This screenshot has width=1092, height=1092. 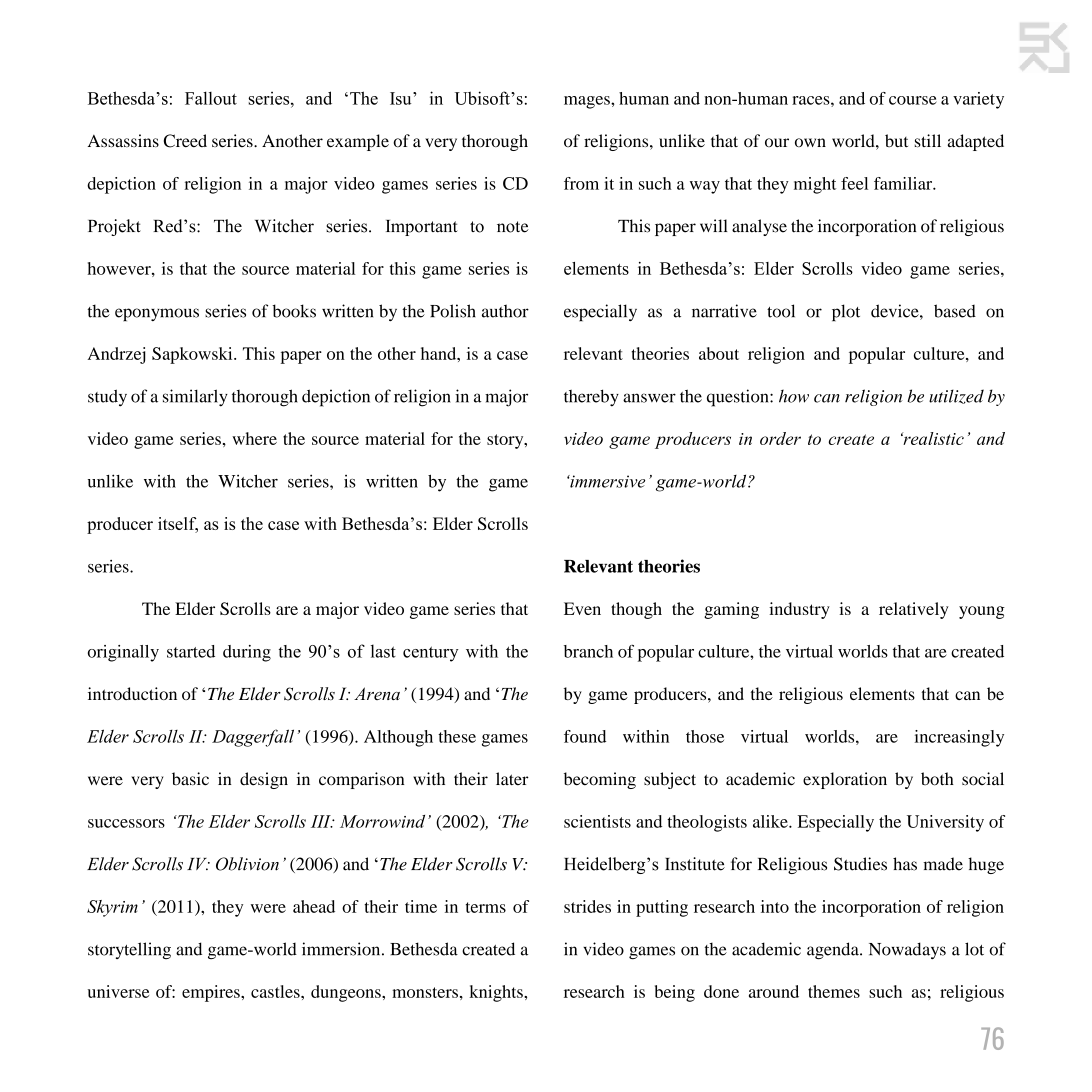 I want to click on itself, so click(x=178, y=525).
